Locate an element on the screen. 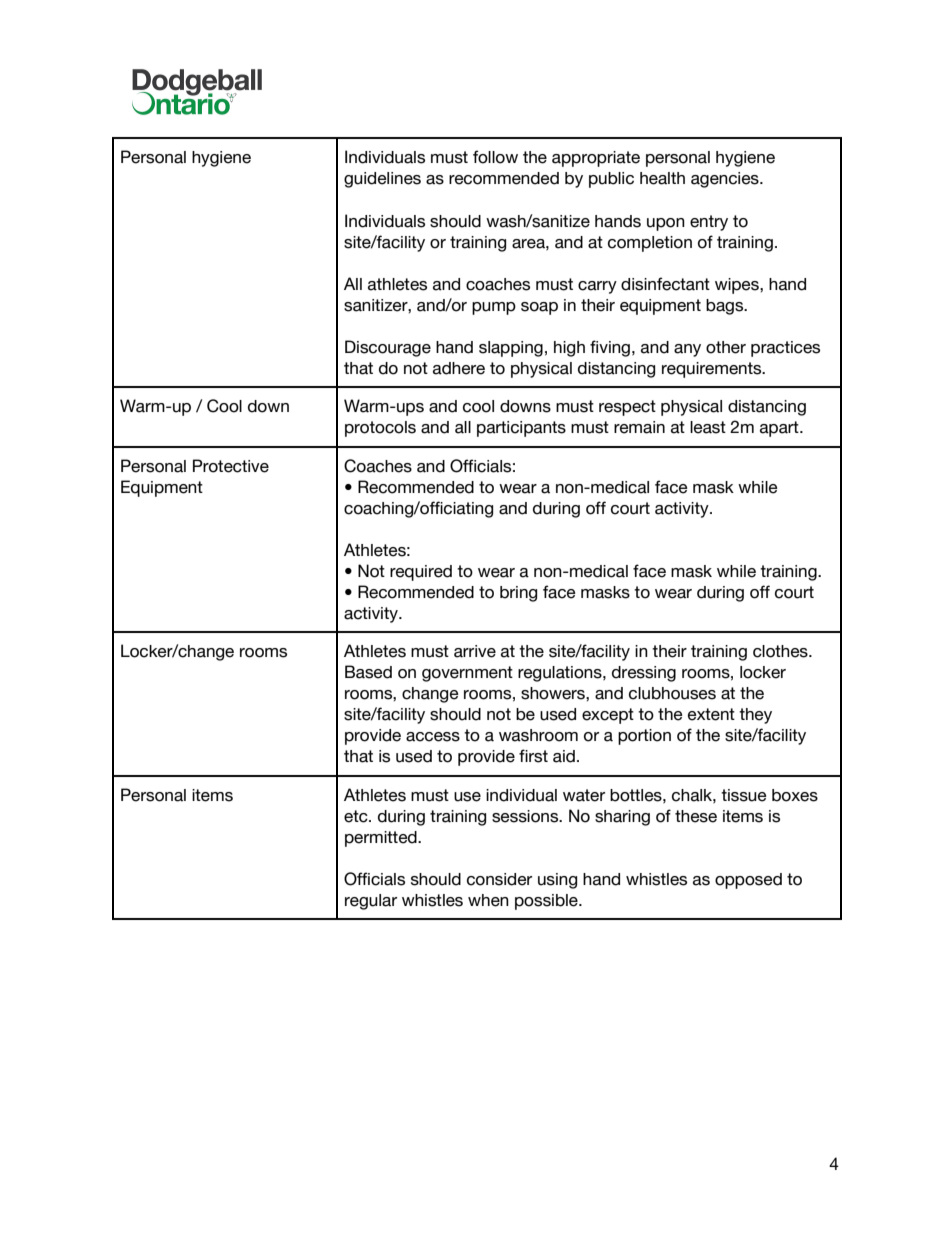 This screenshot has height=1233, width=952. agencies is located at coordinates (726, 180).
